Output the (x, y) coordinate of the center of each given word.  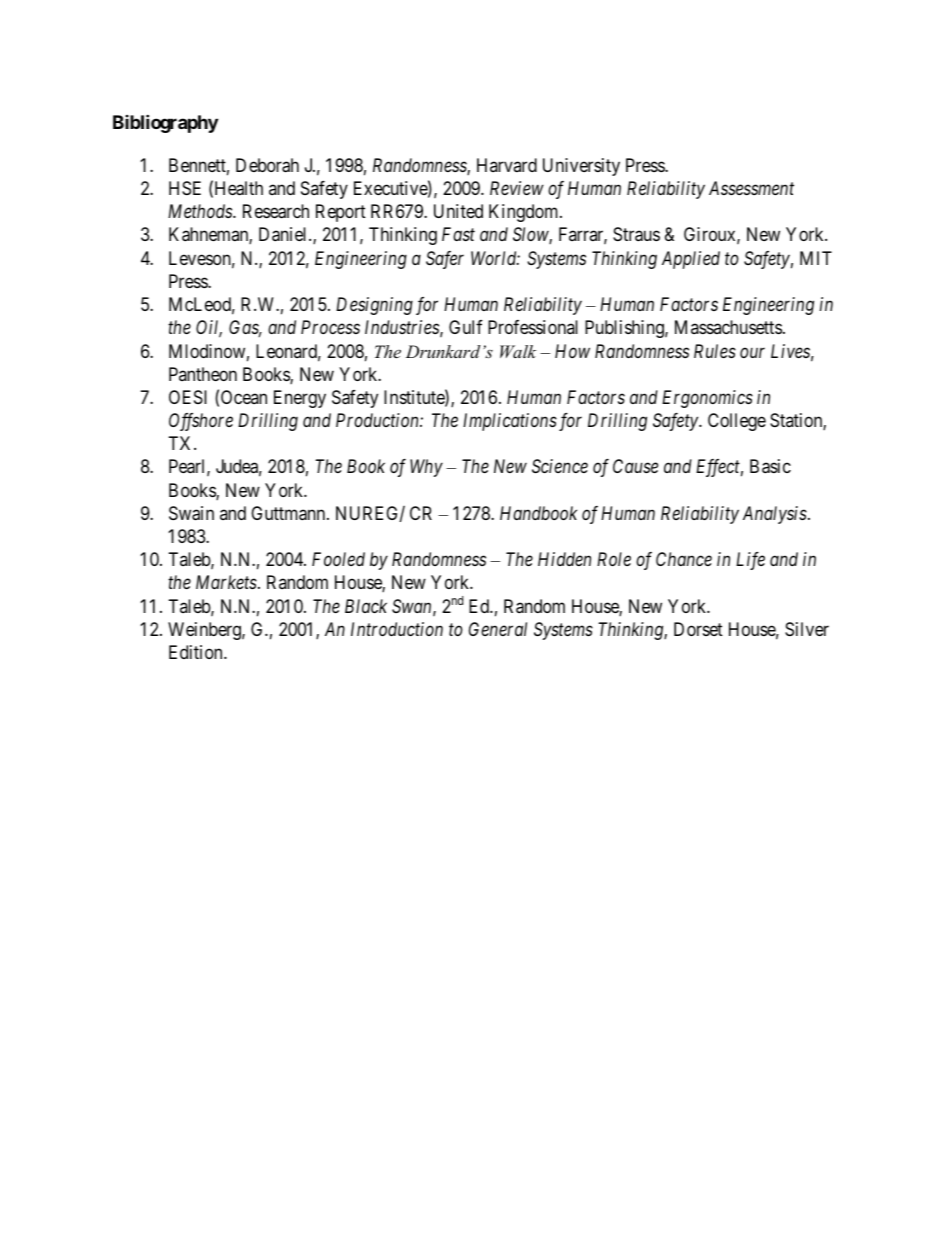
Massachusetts (728, 327)
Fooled (338, 559)
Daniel (284, 234)
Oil (209, 329)
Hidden (564, 559)
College (737, 422)
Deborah (267, 165)
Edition (197, 652)
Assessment (751, 188)
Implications (510, 422)
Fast (458, 234)
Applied (691, 260)
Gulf (466, 327)
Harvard (507, 165)
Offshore (201, 422)
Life (750, 561)
